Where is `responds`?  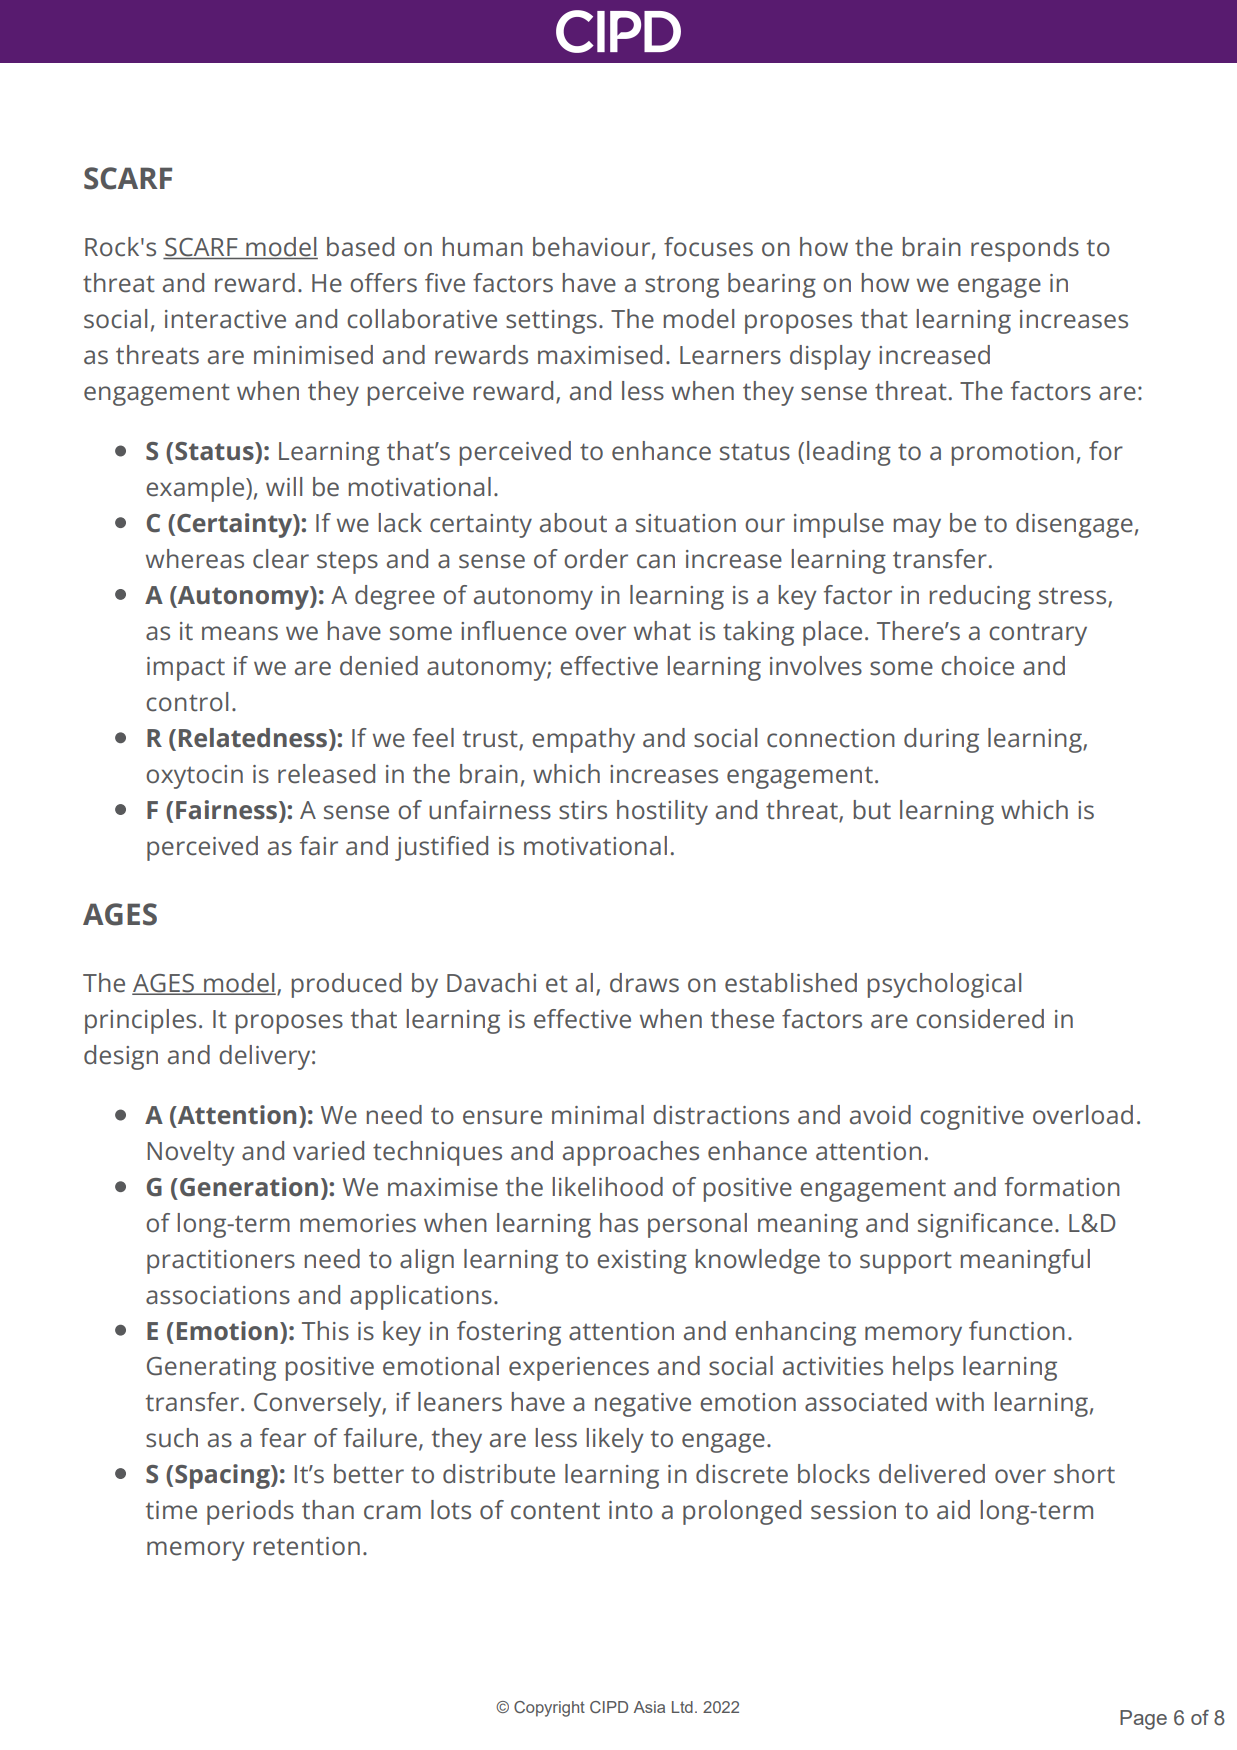 responds is located at coordinates (1025, 249).
